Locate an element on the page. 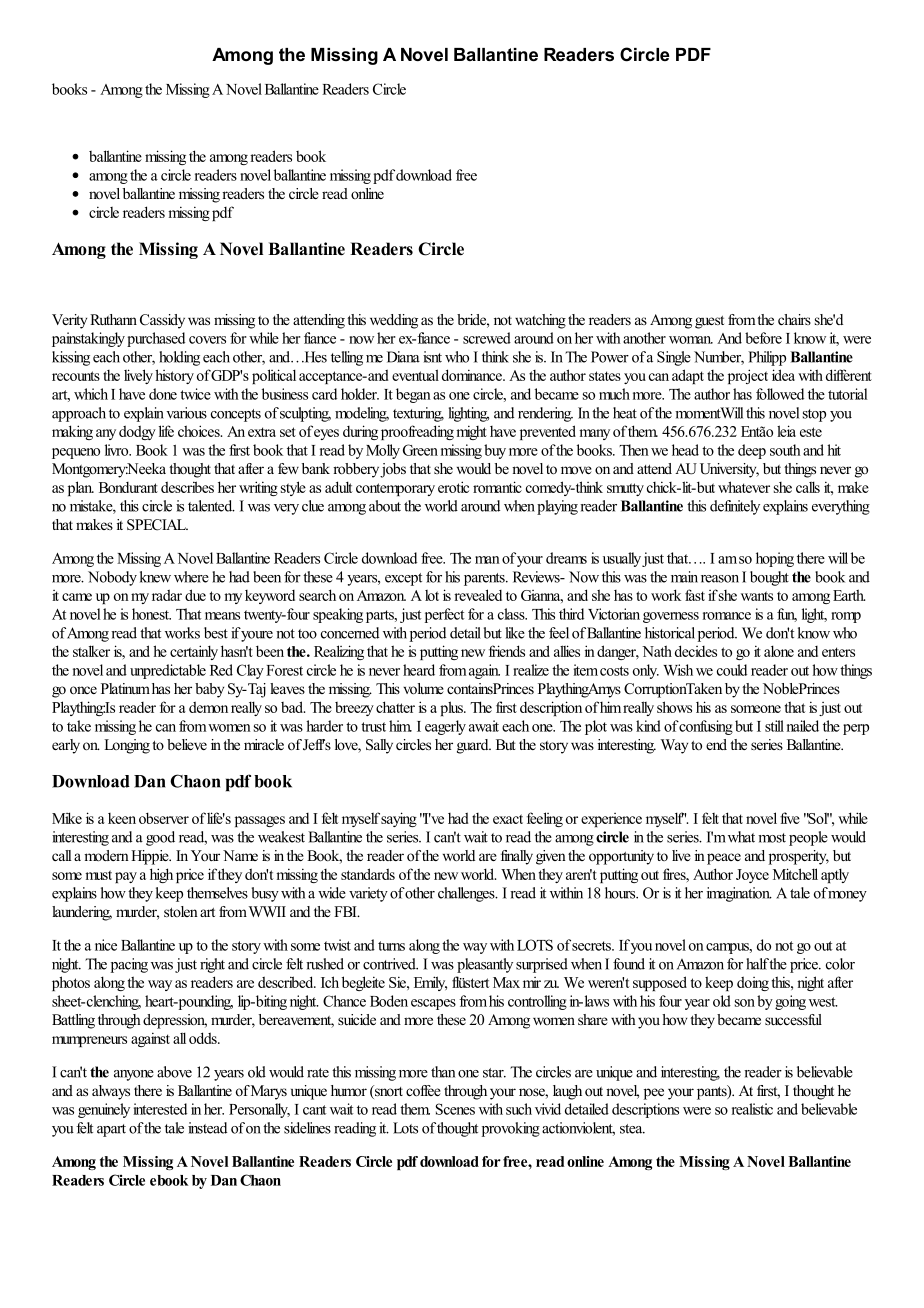 The width and height of the document is (924, 1308). still is located at coordinates (774, 726).
